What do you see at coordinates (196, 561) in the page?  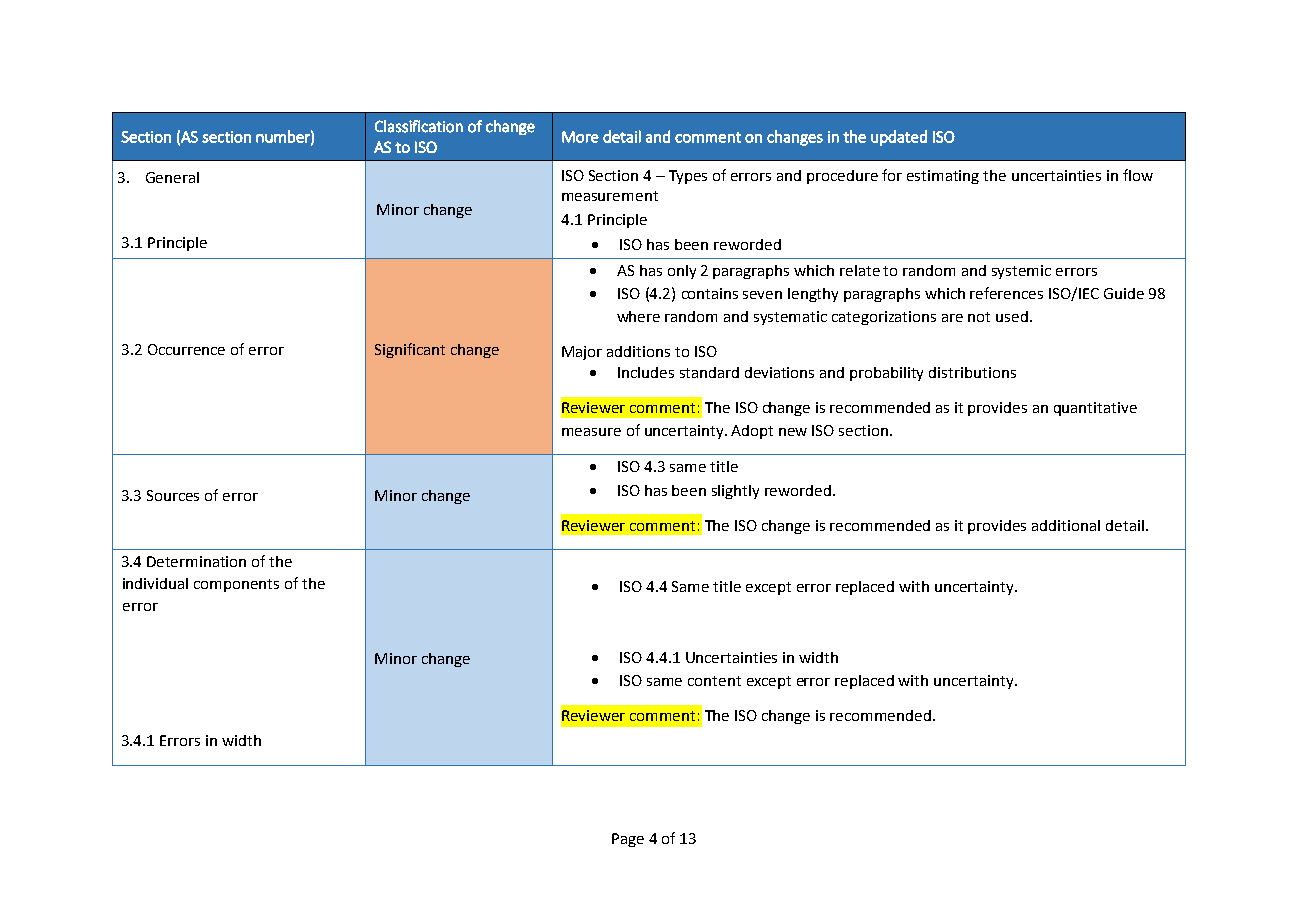 I see `Determination` at bounding box center [196, 561].
